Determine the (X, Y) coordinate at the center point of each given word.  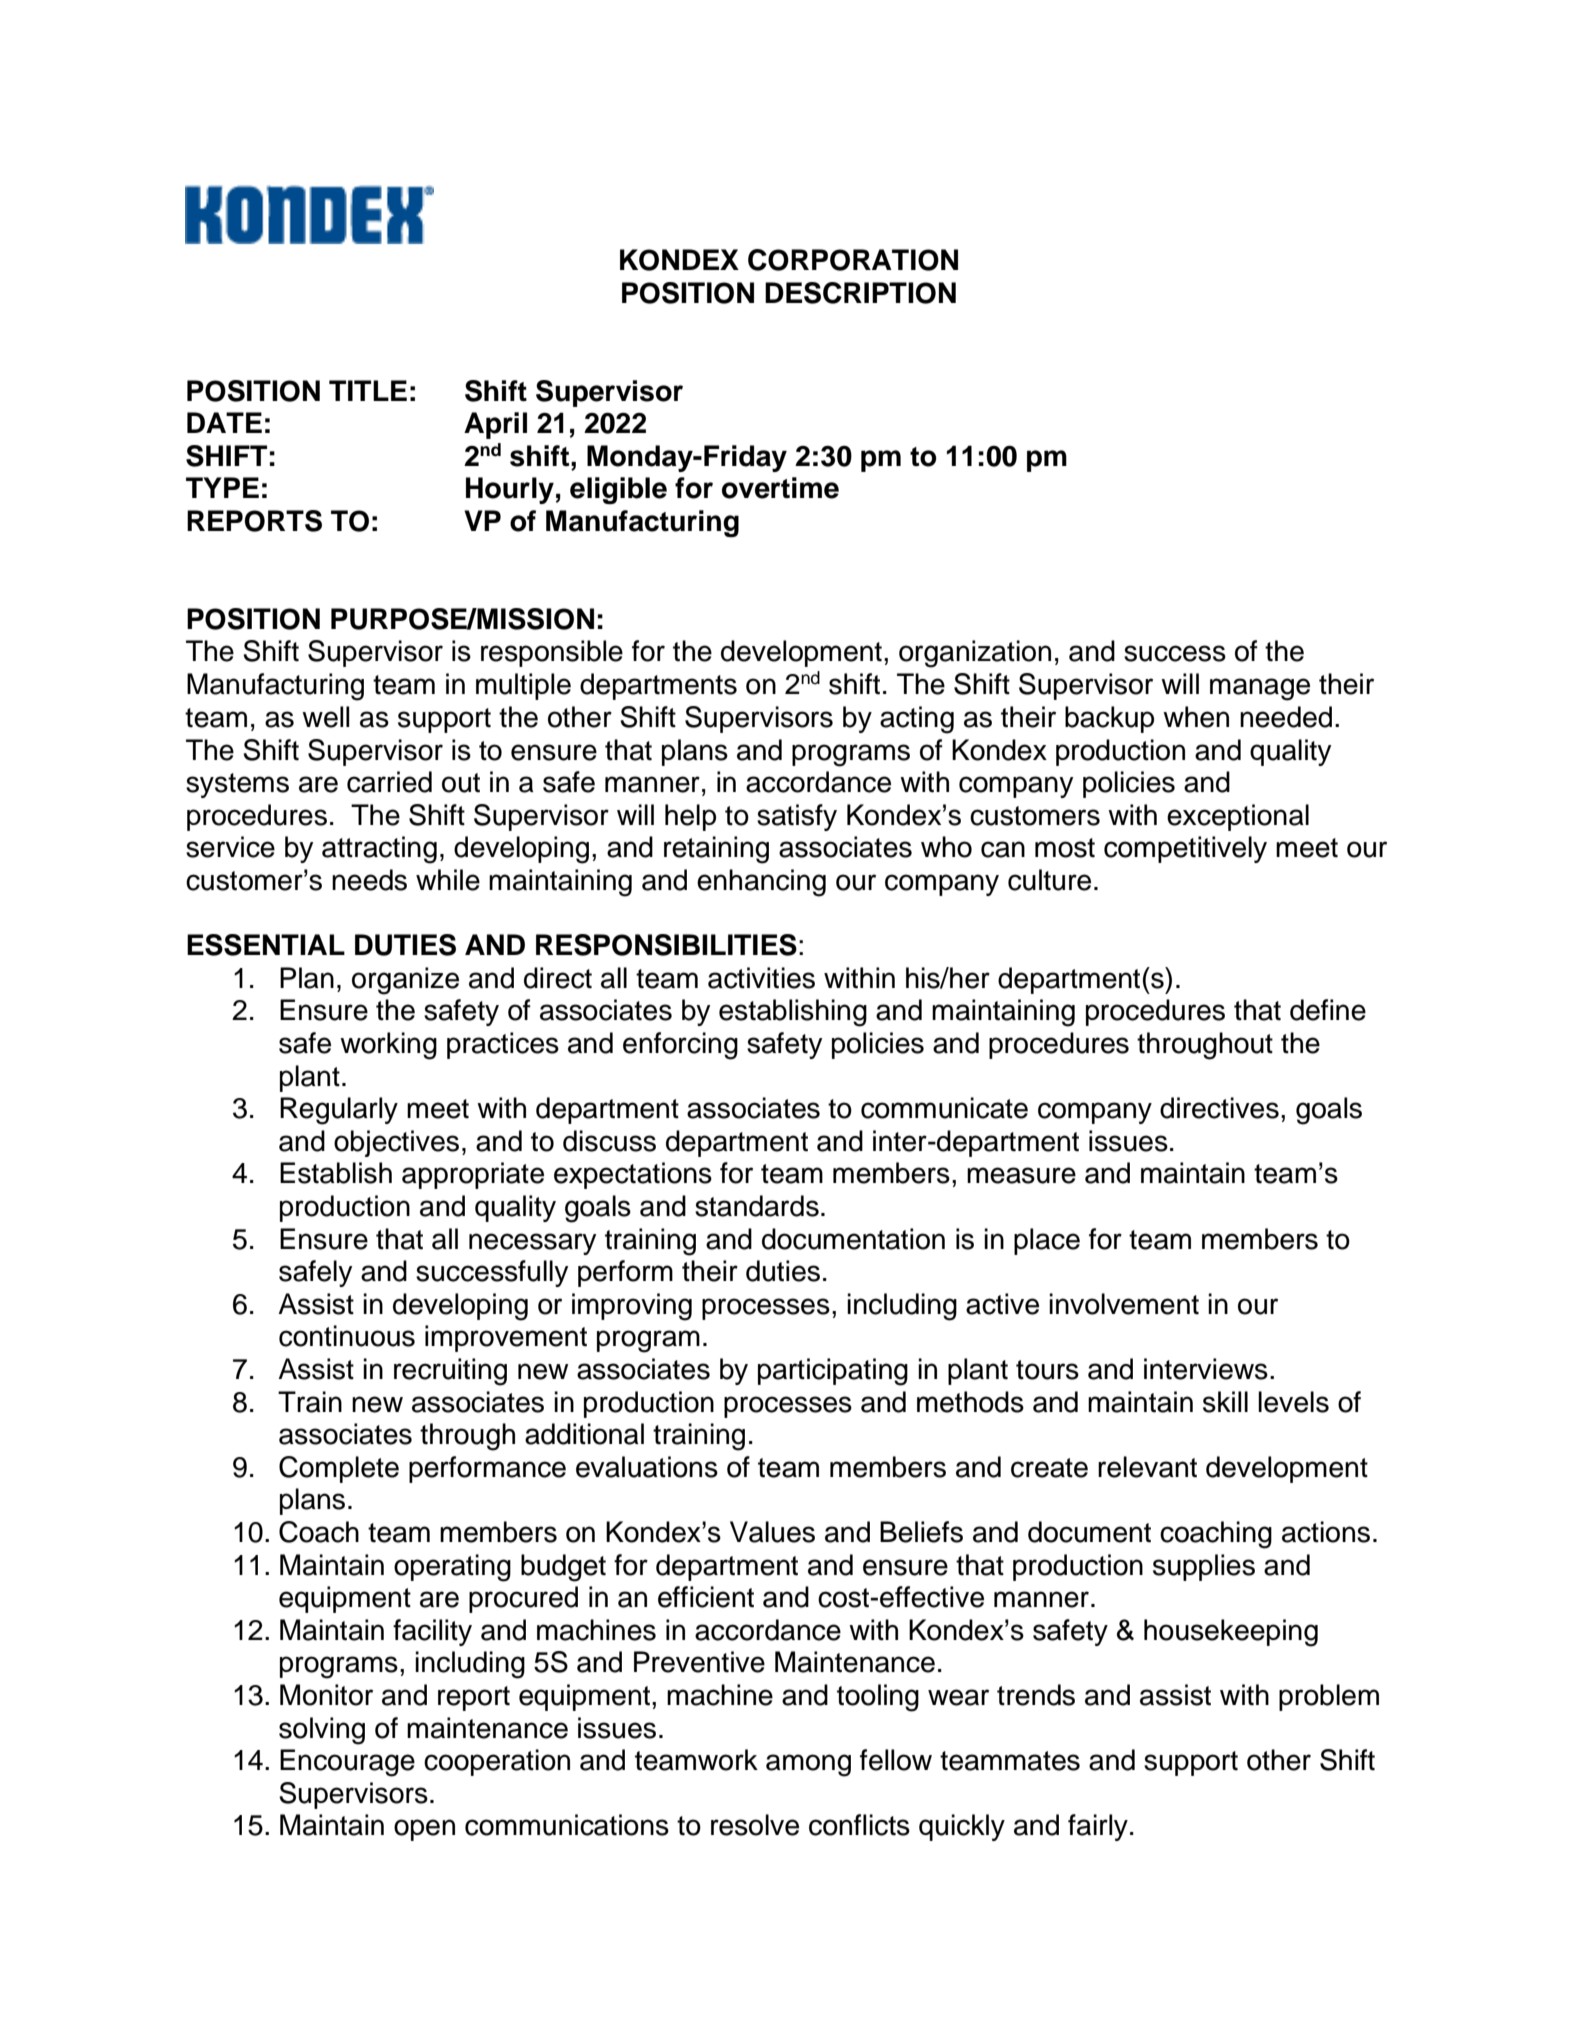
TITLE (368, 390)
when (1196, 717)
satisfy (797, 817)
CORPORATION (853, 260)
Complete (339, 1469)
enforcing (680, 1046)
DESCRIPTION (860, 293)
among (808, 1765)
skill (1225, 1402)
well (326, 717)
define (1328, 1010)
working (388, 1046)
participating (833, 1372)
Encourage (347, 1763)
